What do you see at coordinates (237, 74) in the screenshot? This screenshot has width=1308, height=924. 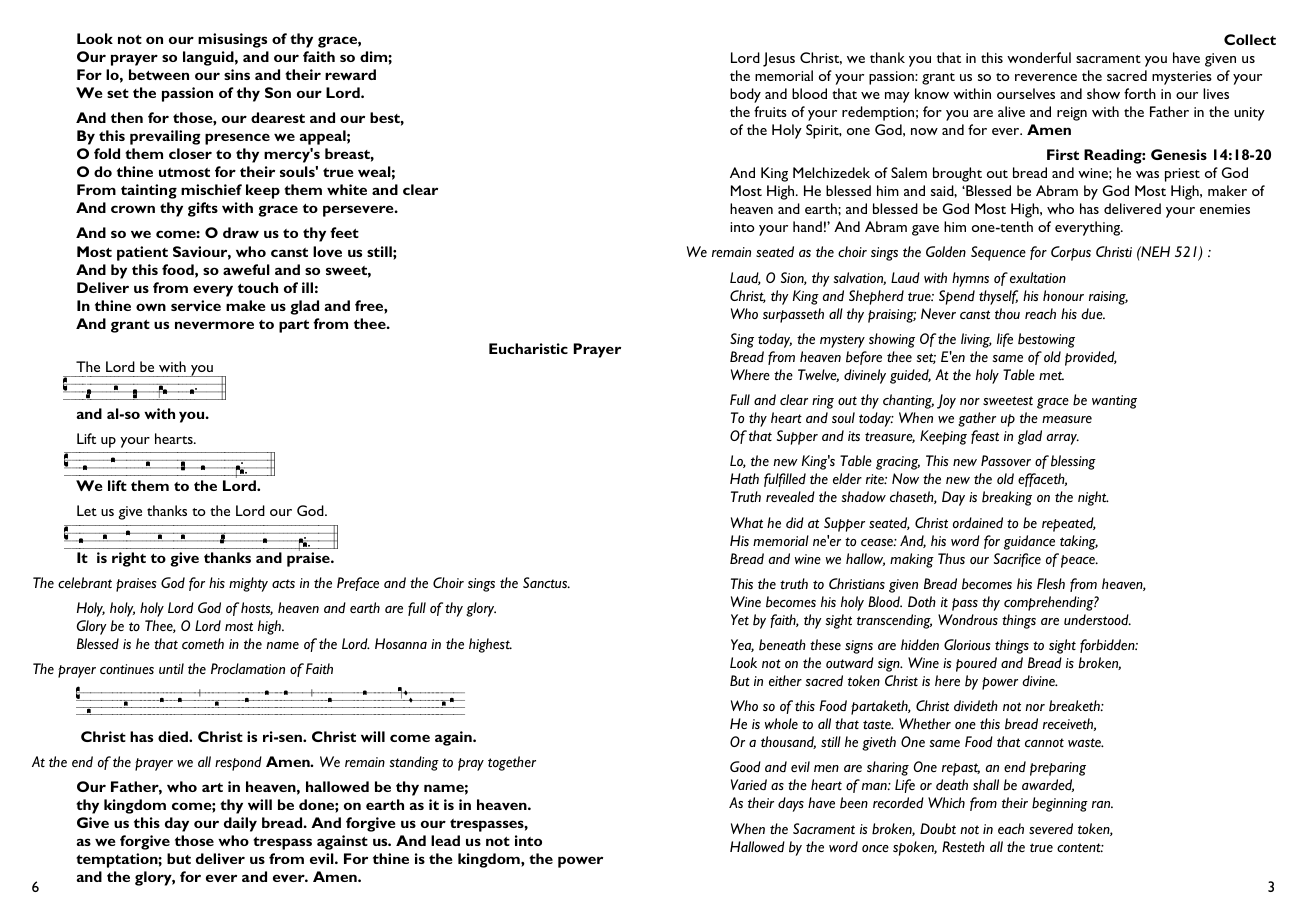 I see `sins` at bounding box center [237, 74].
